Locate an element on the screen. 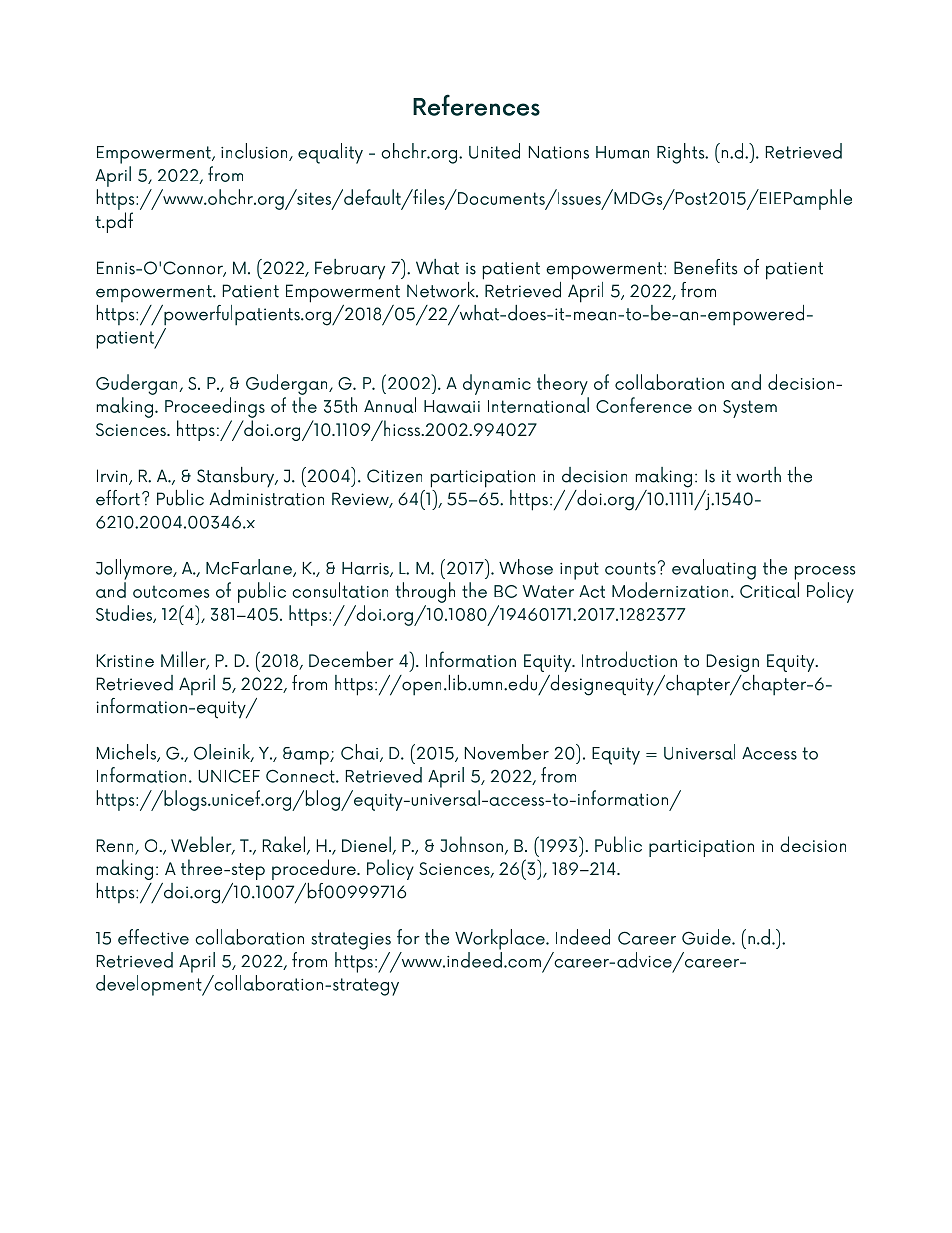 This screenshot has height=1233, width=952. evaluating is located at coordinates (714, 569).
